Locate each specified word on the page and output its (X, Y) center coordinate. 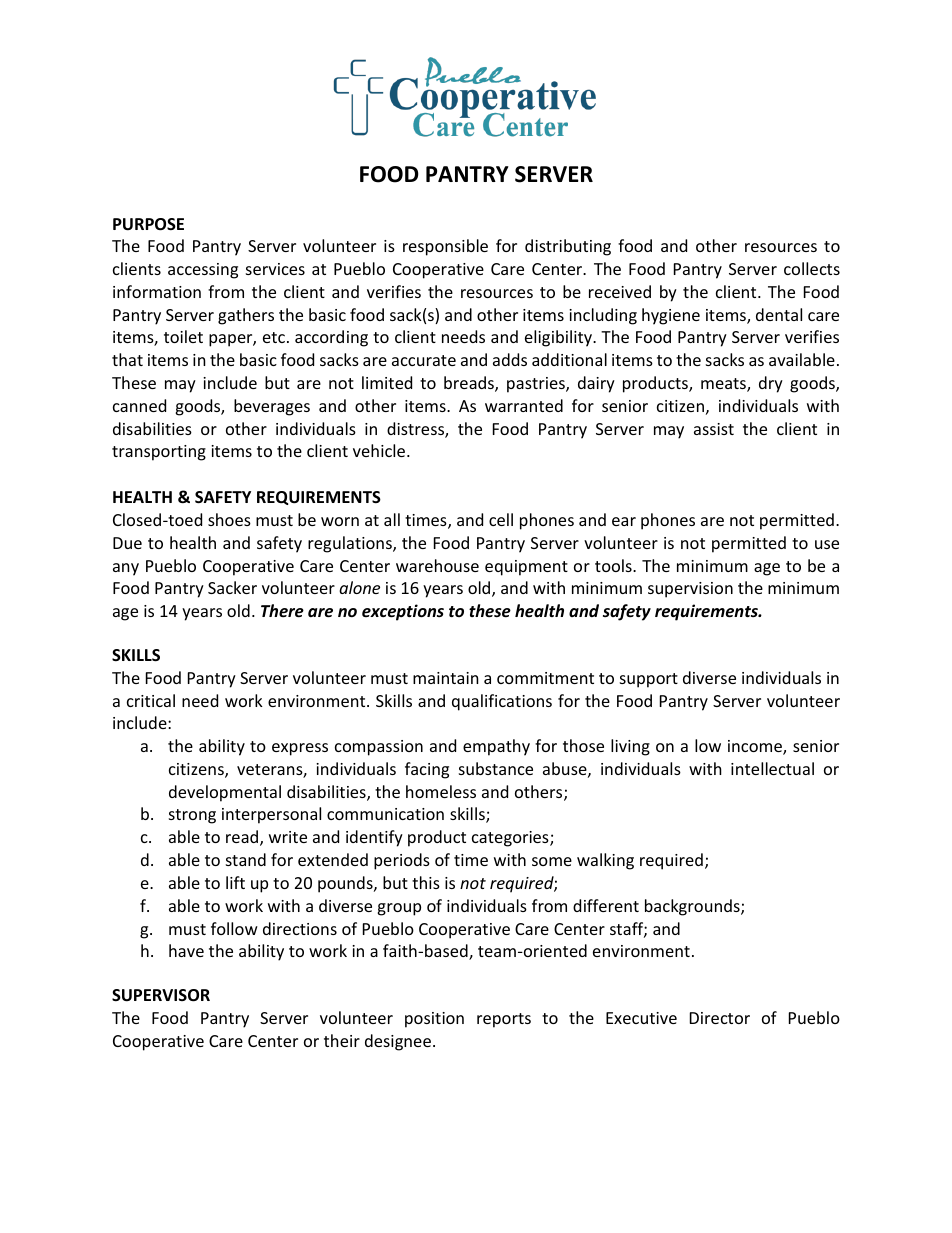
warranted (524, 405)
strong (192, 816)
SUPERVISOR (161, 995)
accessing (203, 271)
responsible (445, 247)
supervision (690, 590)
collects (812, 268)
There (282, 611)
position (434, 1020)
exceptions (403, 612)
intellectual (772, 768)
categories (511, 839)
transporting (159, 453)
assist (714, 429)
